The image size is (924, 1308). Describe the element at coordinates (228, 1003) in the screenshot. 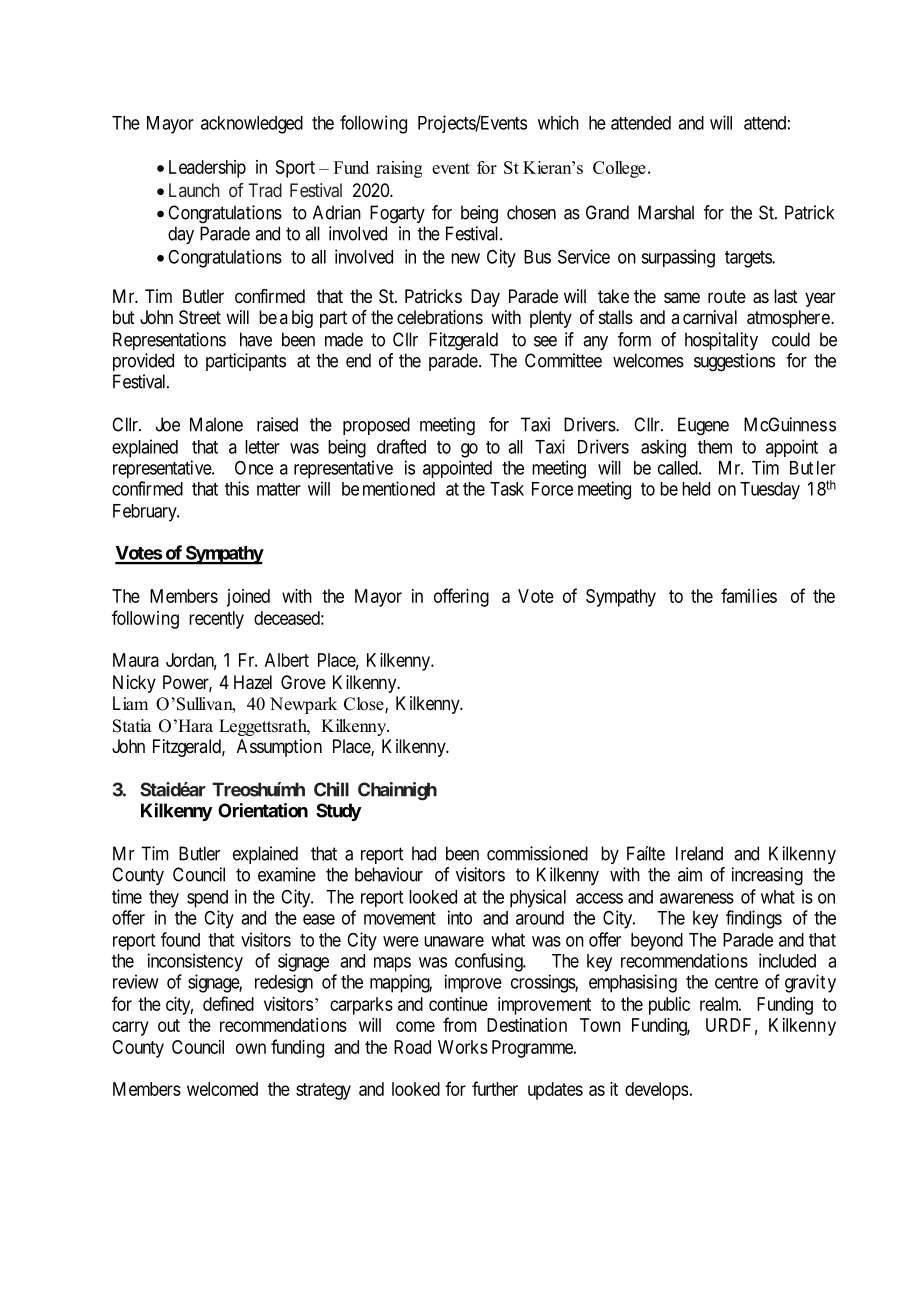

I see `defined` at that location.
